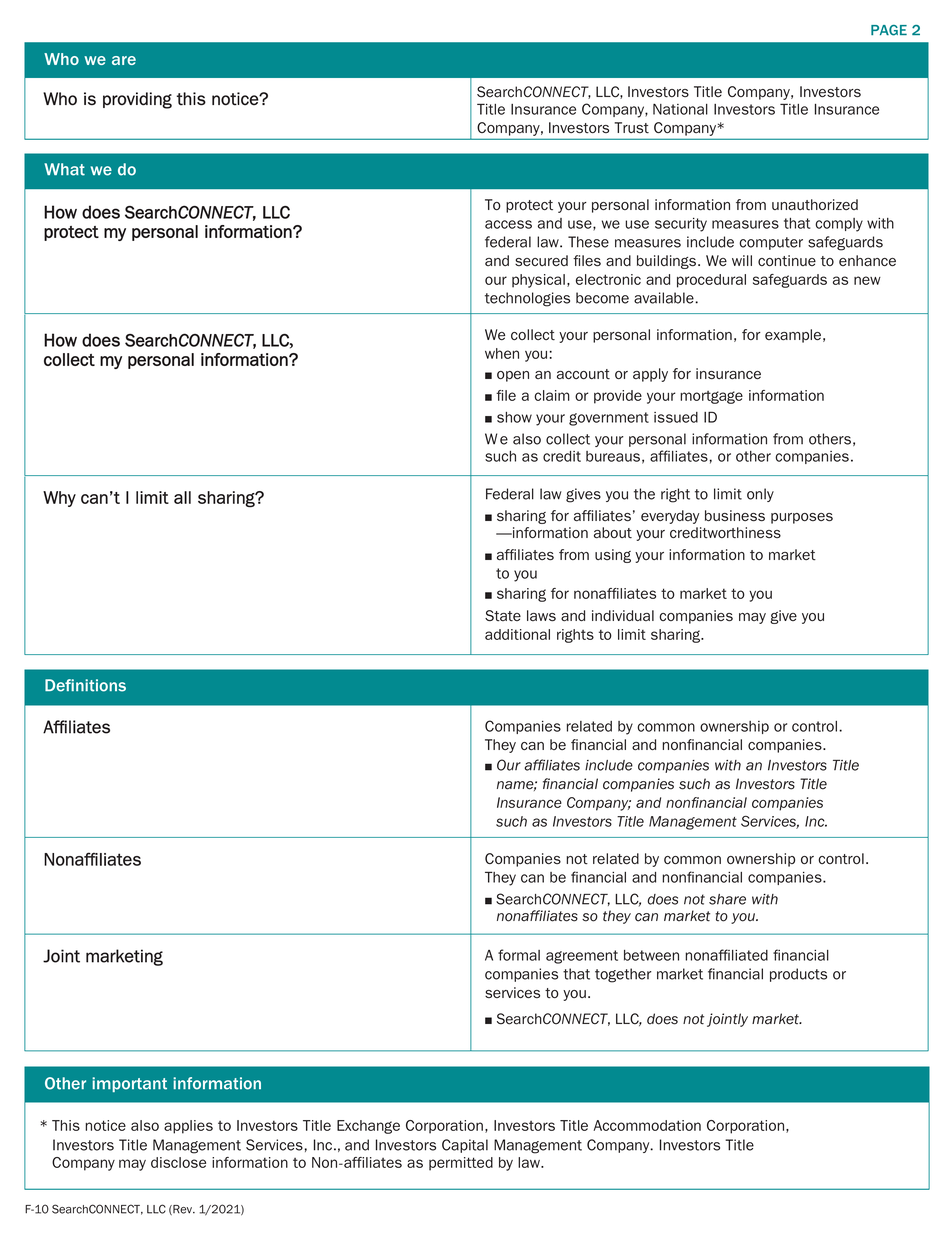  I want to click on all, so click(182, 497).
